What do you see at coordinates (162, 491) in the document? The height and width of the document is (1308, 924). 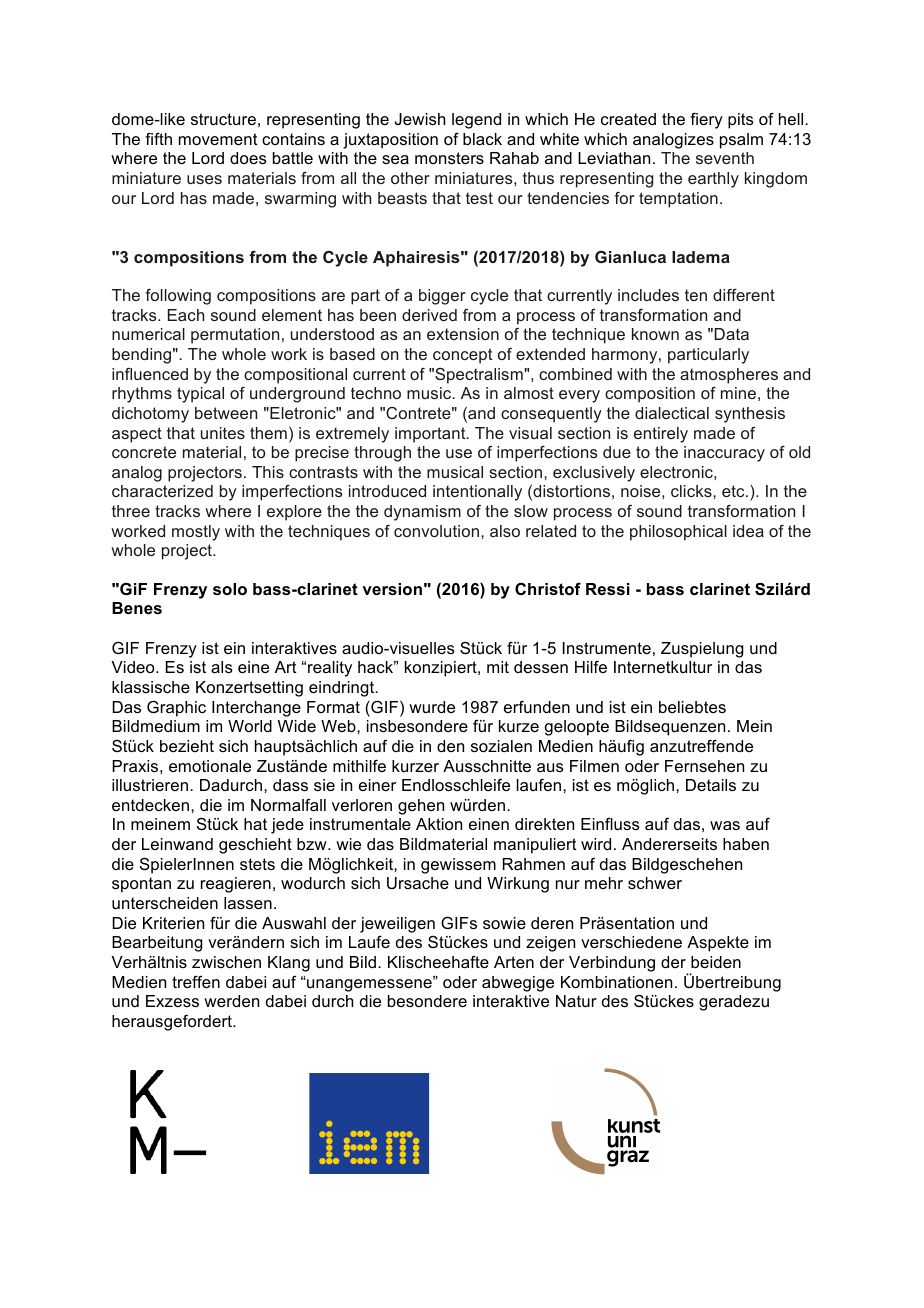 I see `characterized` at bounding box center [162, 491].
